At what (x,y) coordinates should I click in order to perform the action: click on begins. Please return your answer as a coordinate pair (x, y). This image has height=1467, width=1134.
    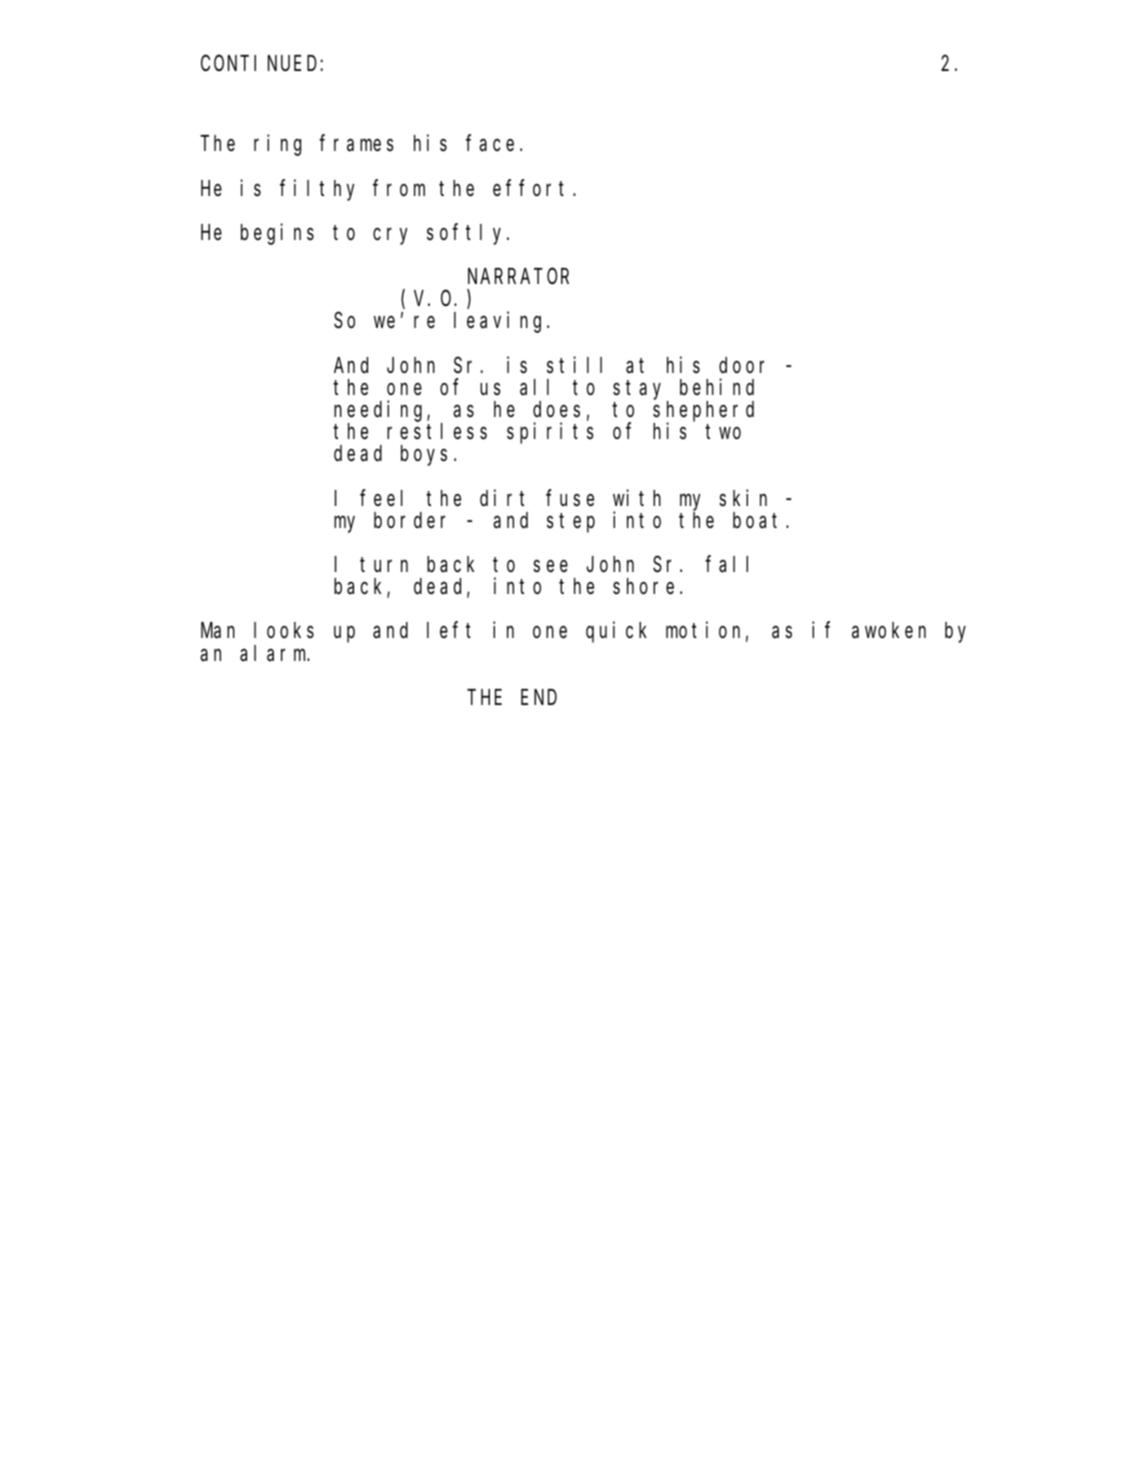
    Looking at the image, I should click on (277, 234).
